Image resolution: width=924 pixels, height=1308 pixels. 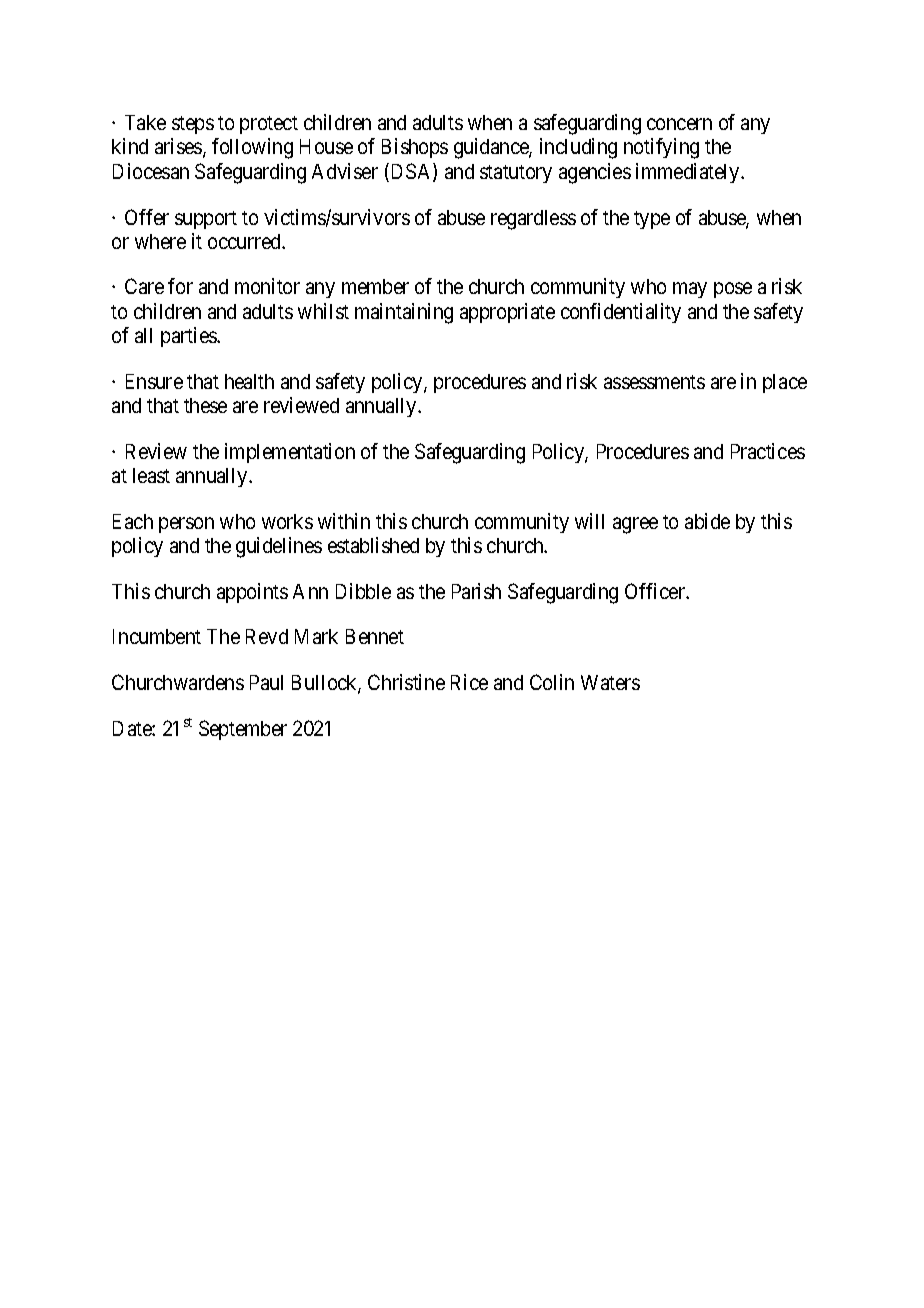 What do you see at coordinates (179, 148) in the screenshot?
I see `arises` at bounding box center [179, 148].
